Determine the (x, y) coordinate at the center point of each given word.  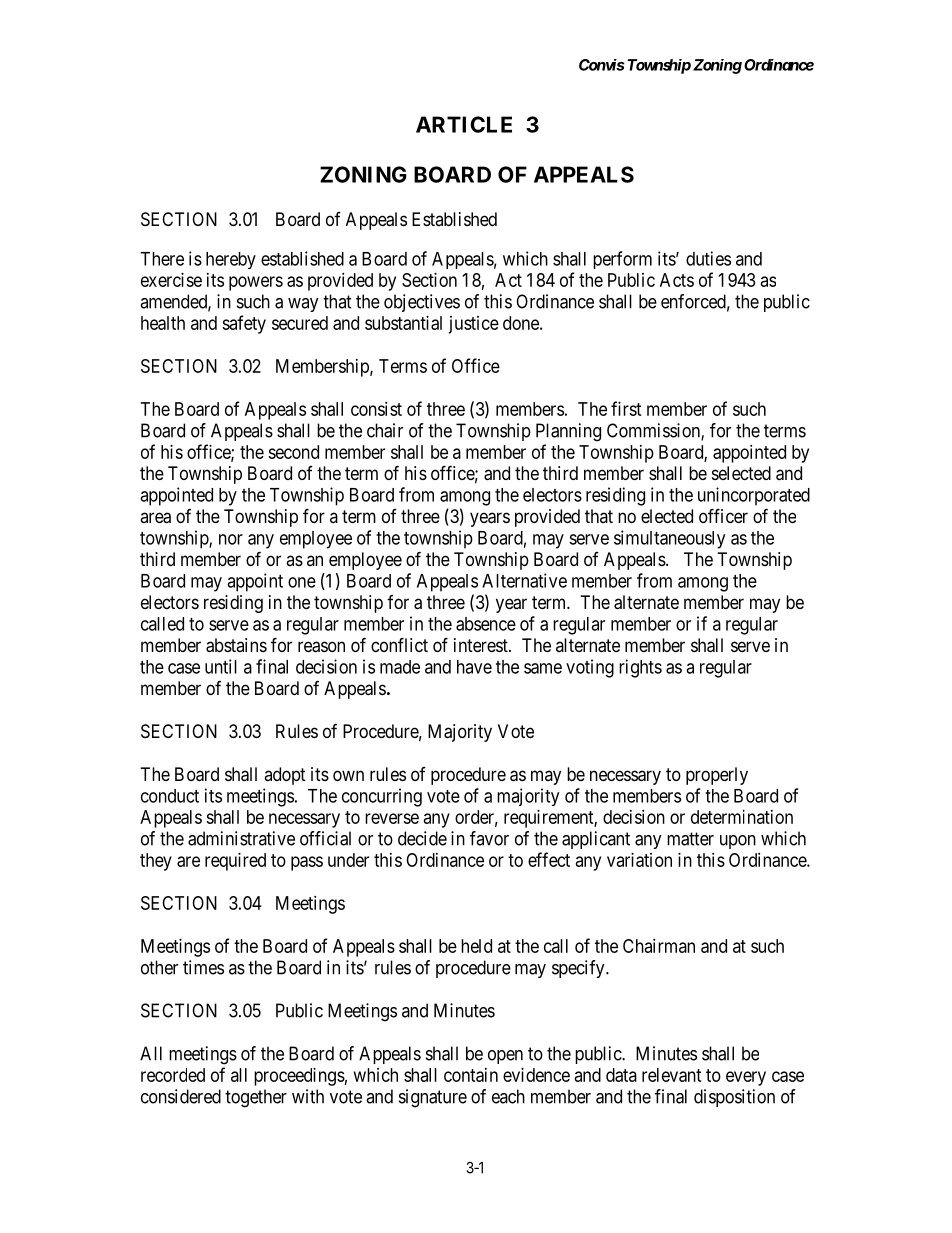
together (256, 1098)
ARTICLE (464, 124)
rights (640, 668)
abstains (236, 645)
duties (708, 258)
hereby (231, 260)
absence (486, 624)
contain (471, 1075)
